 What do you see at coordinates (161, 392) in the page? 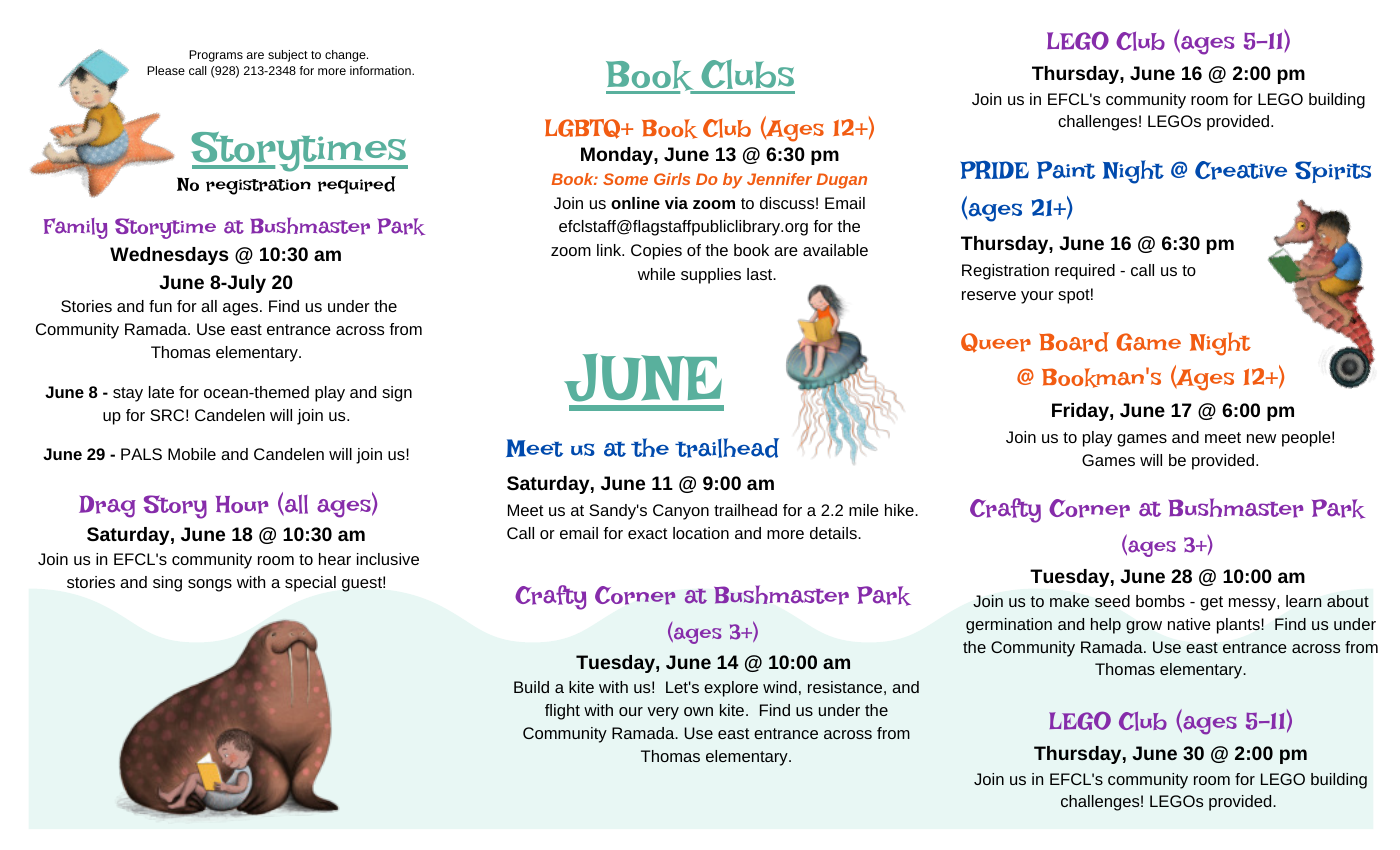
I see `late` at bounding box center [161, 392].
